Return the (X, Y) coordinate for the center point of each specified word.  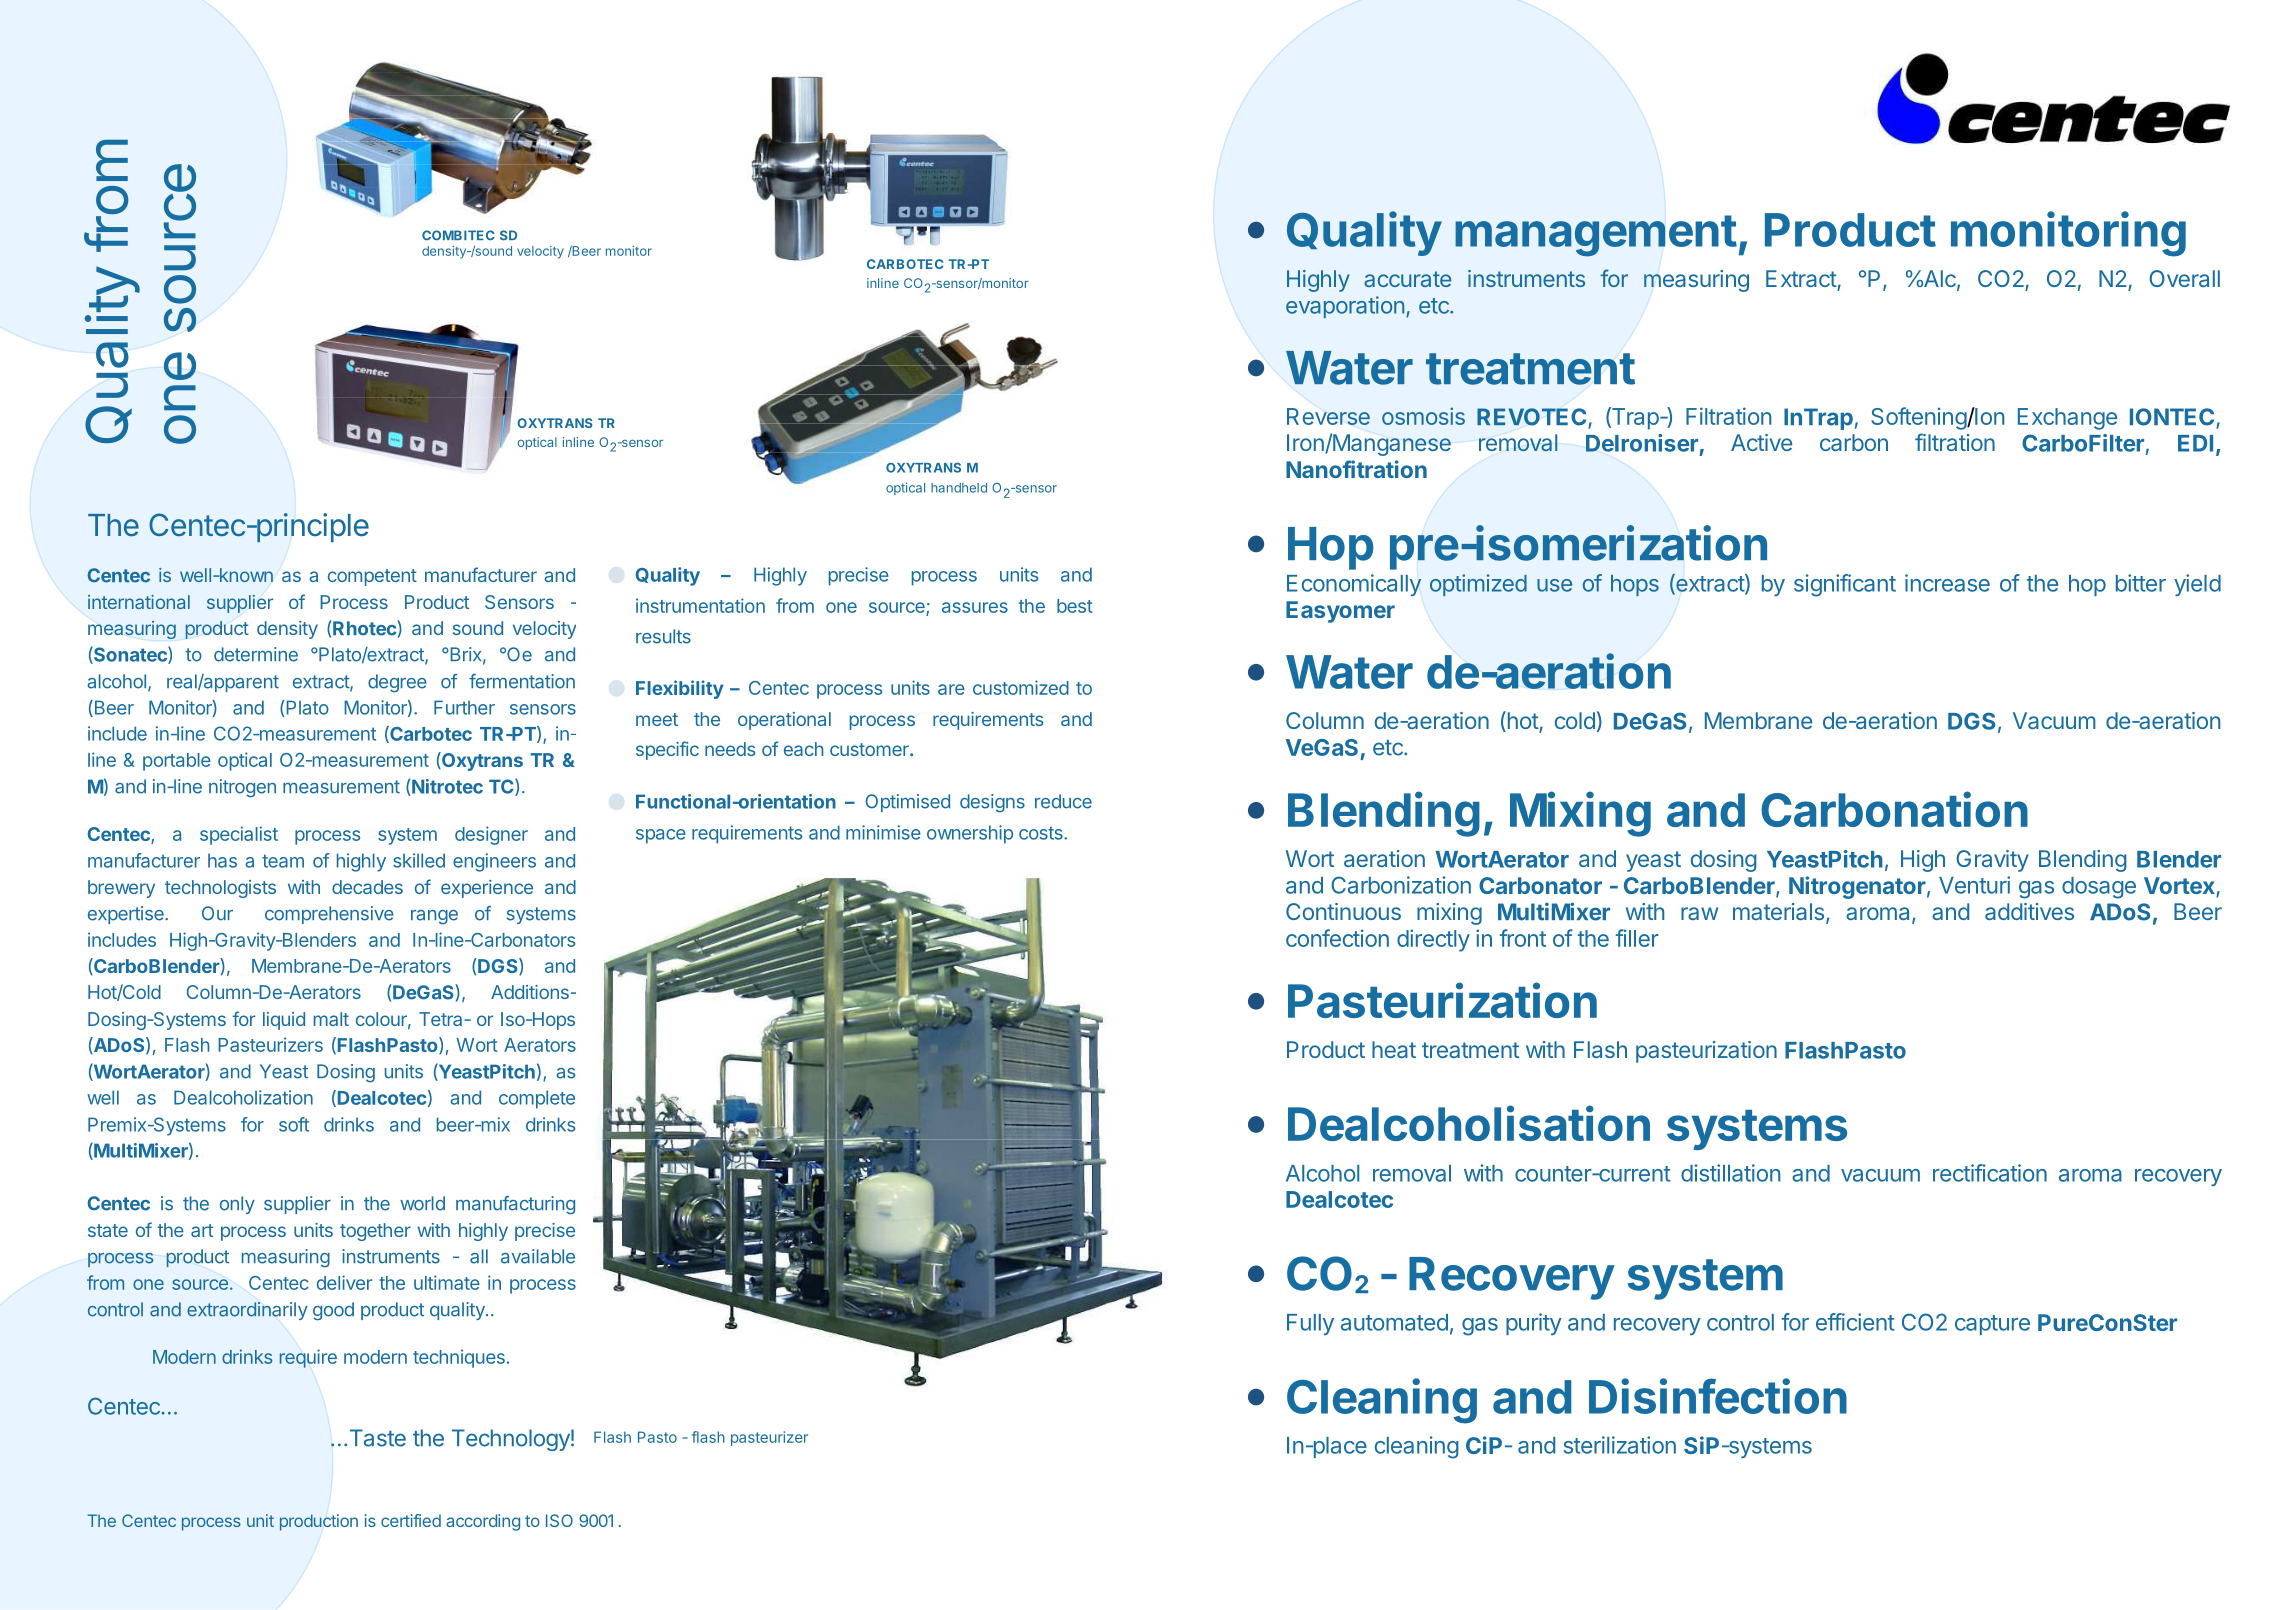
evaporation (1345, 307)
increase (1947, 583)
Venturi (1974, 885)
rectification (1990, 1173)
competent (372, 577)
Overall (2184, 278)
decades (367, 887)
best (1075, 606)
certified (411, 1520)
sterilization (1620, 1445)
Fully (1310, 1324)
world (422, 1203)
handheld (959, 488)
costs (1042, 833)
